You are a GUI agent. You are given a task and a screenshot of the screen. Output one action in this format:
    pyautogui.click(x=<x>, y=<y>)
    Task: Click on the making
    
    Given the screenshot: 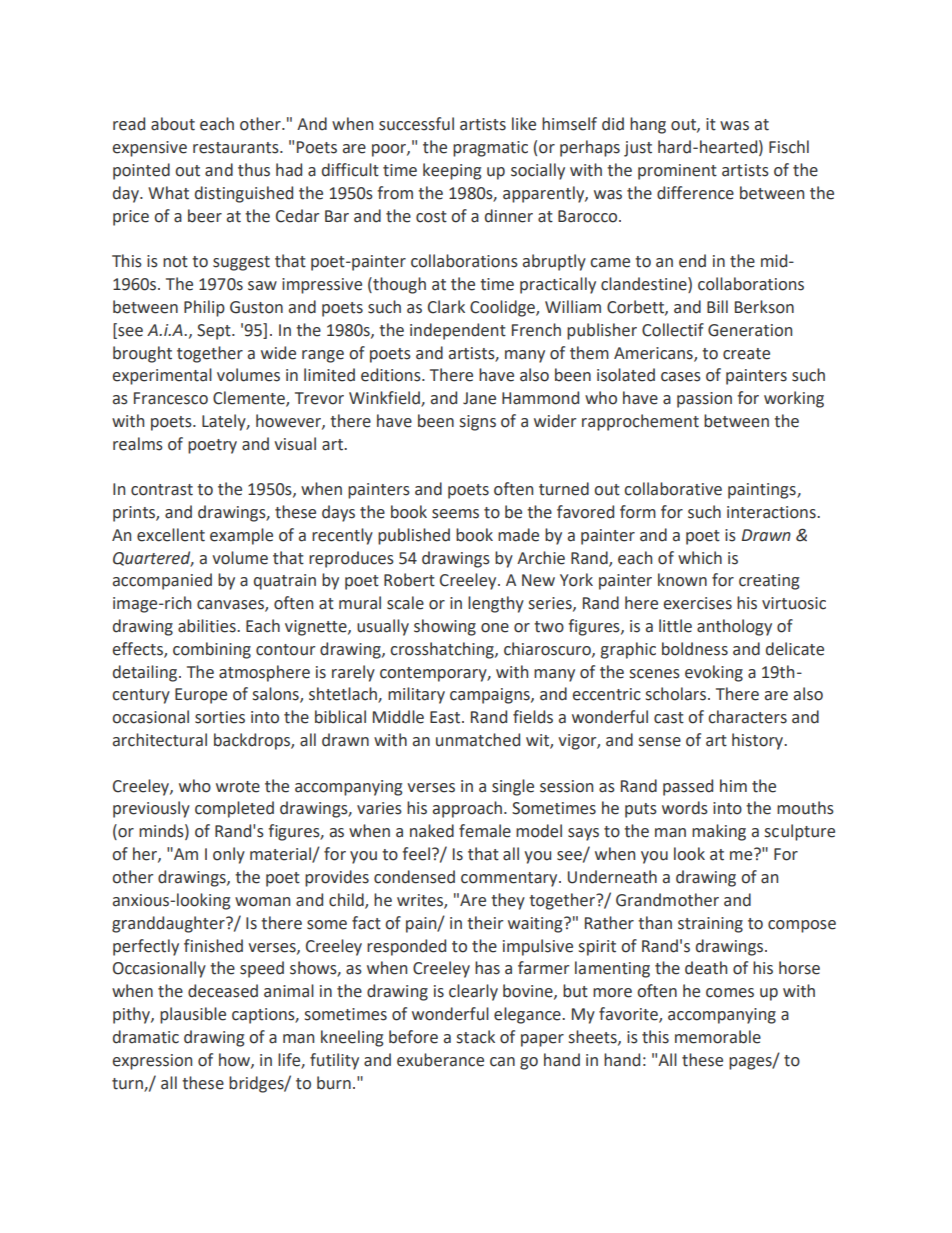 What is the action you would take?
    pyautogui.click(x=719, y=832)
